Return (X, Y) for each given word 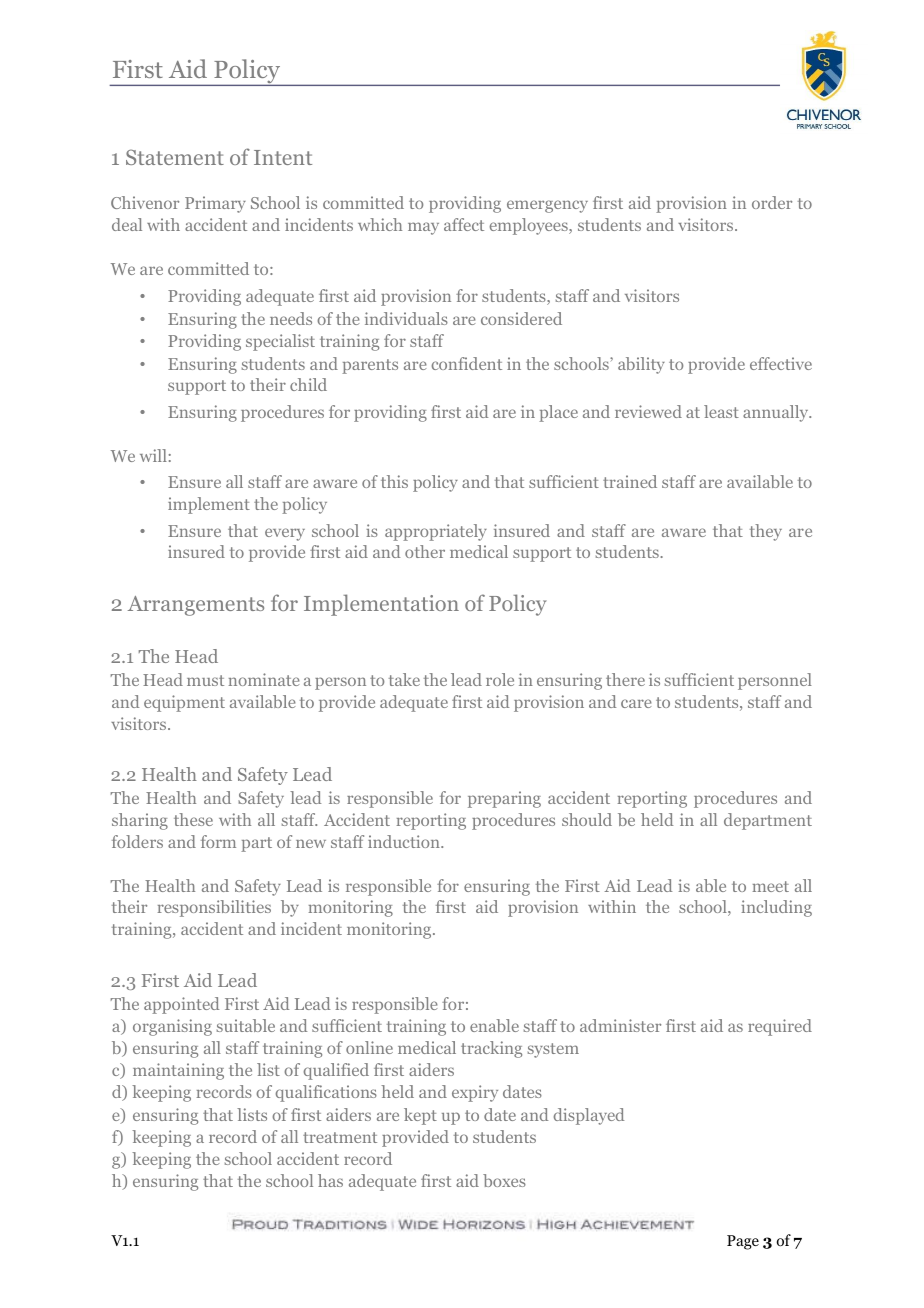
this (394, 481)
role (500, 679)
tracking (491, 1049)
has (330, 1180)
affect (464, 224)
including (776, 908)
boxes (504, 1180)
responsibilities (214, 908)
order (772, 202)
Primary (215, 204)
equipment (184, 703)
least (721, 411)
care (636, 703)
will (153, 455)
